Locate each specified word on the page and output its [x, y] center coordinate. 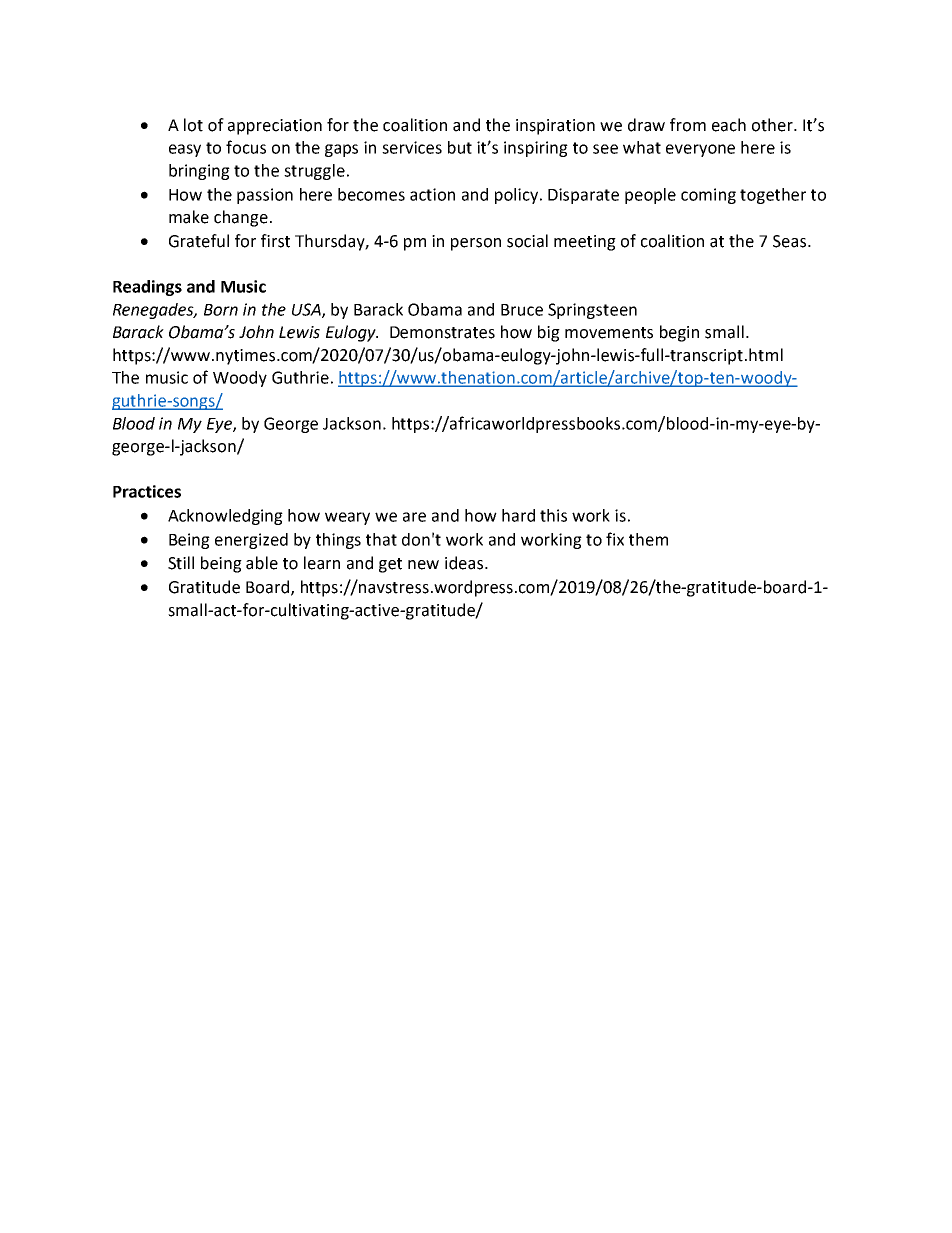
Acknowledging [225, 517]
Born [221, 310]
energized [251, 541]
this [553, 515]
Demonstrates [442, 332]
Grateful [199, 241]
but [460, 147]
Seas [791, 241]
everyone [700, 150]
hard [518, 515]
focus [246, 147]
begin [679, 333]
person [476, 244]
